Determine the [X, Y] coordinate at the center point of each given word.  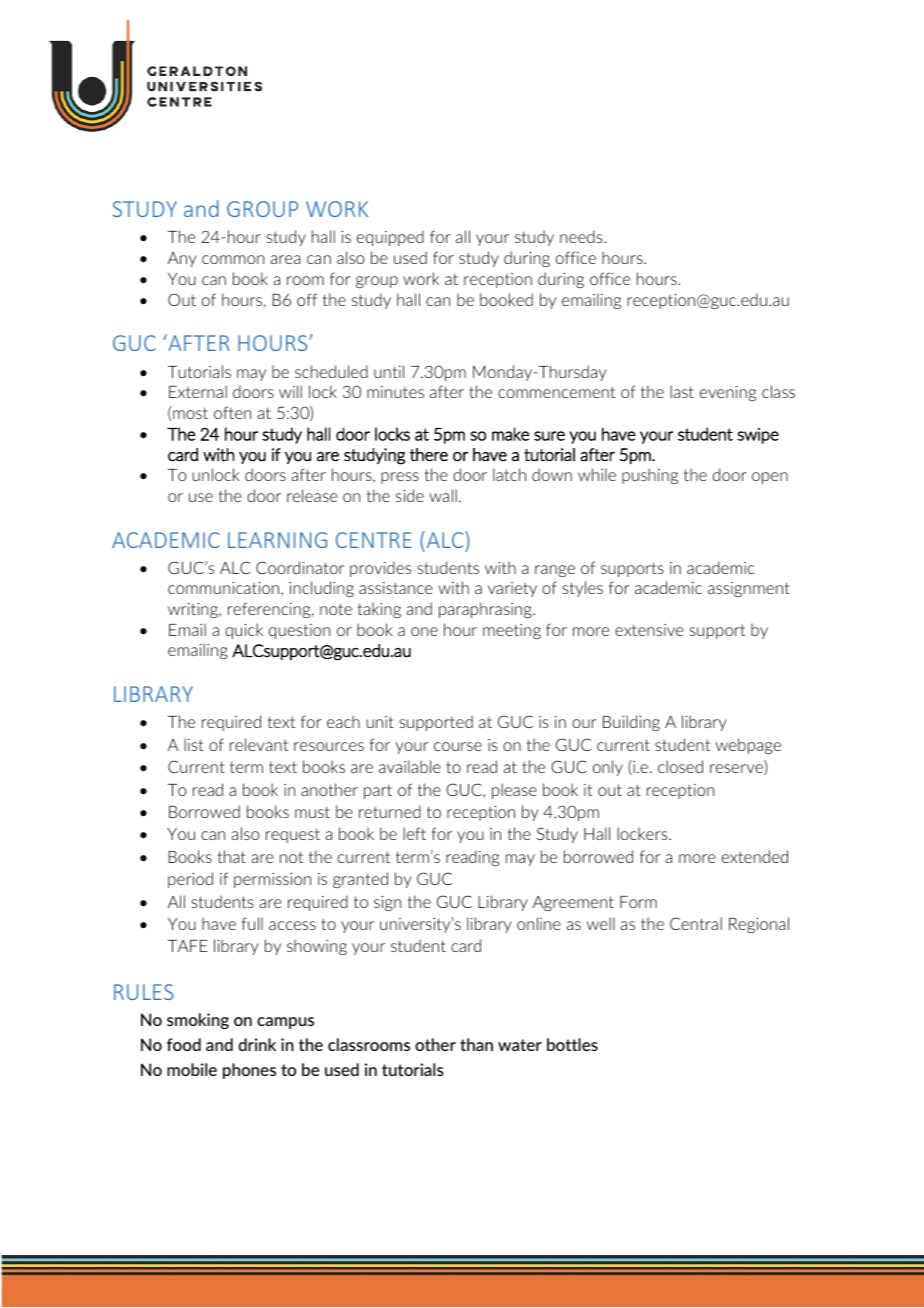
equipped [390, 238]
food [184, 1044]
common [233, 259]
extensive [649, 630]
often [232, 412]
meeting [512, 631]
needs [582, 236]
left [414, 833]
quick [244, 631]
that [232, 856]
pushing [650, 476]
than [476, 1044]
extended [755, 856]
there [429, 454]
